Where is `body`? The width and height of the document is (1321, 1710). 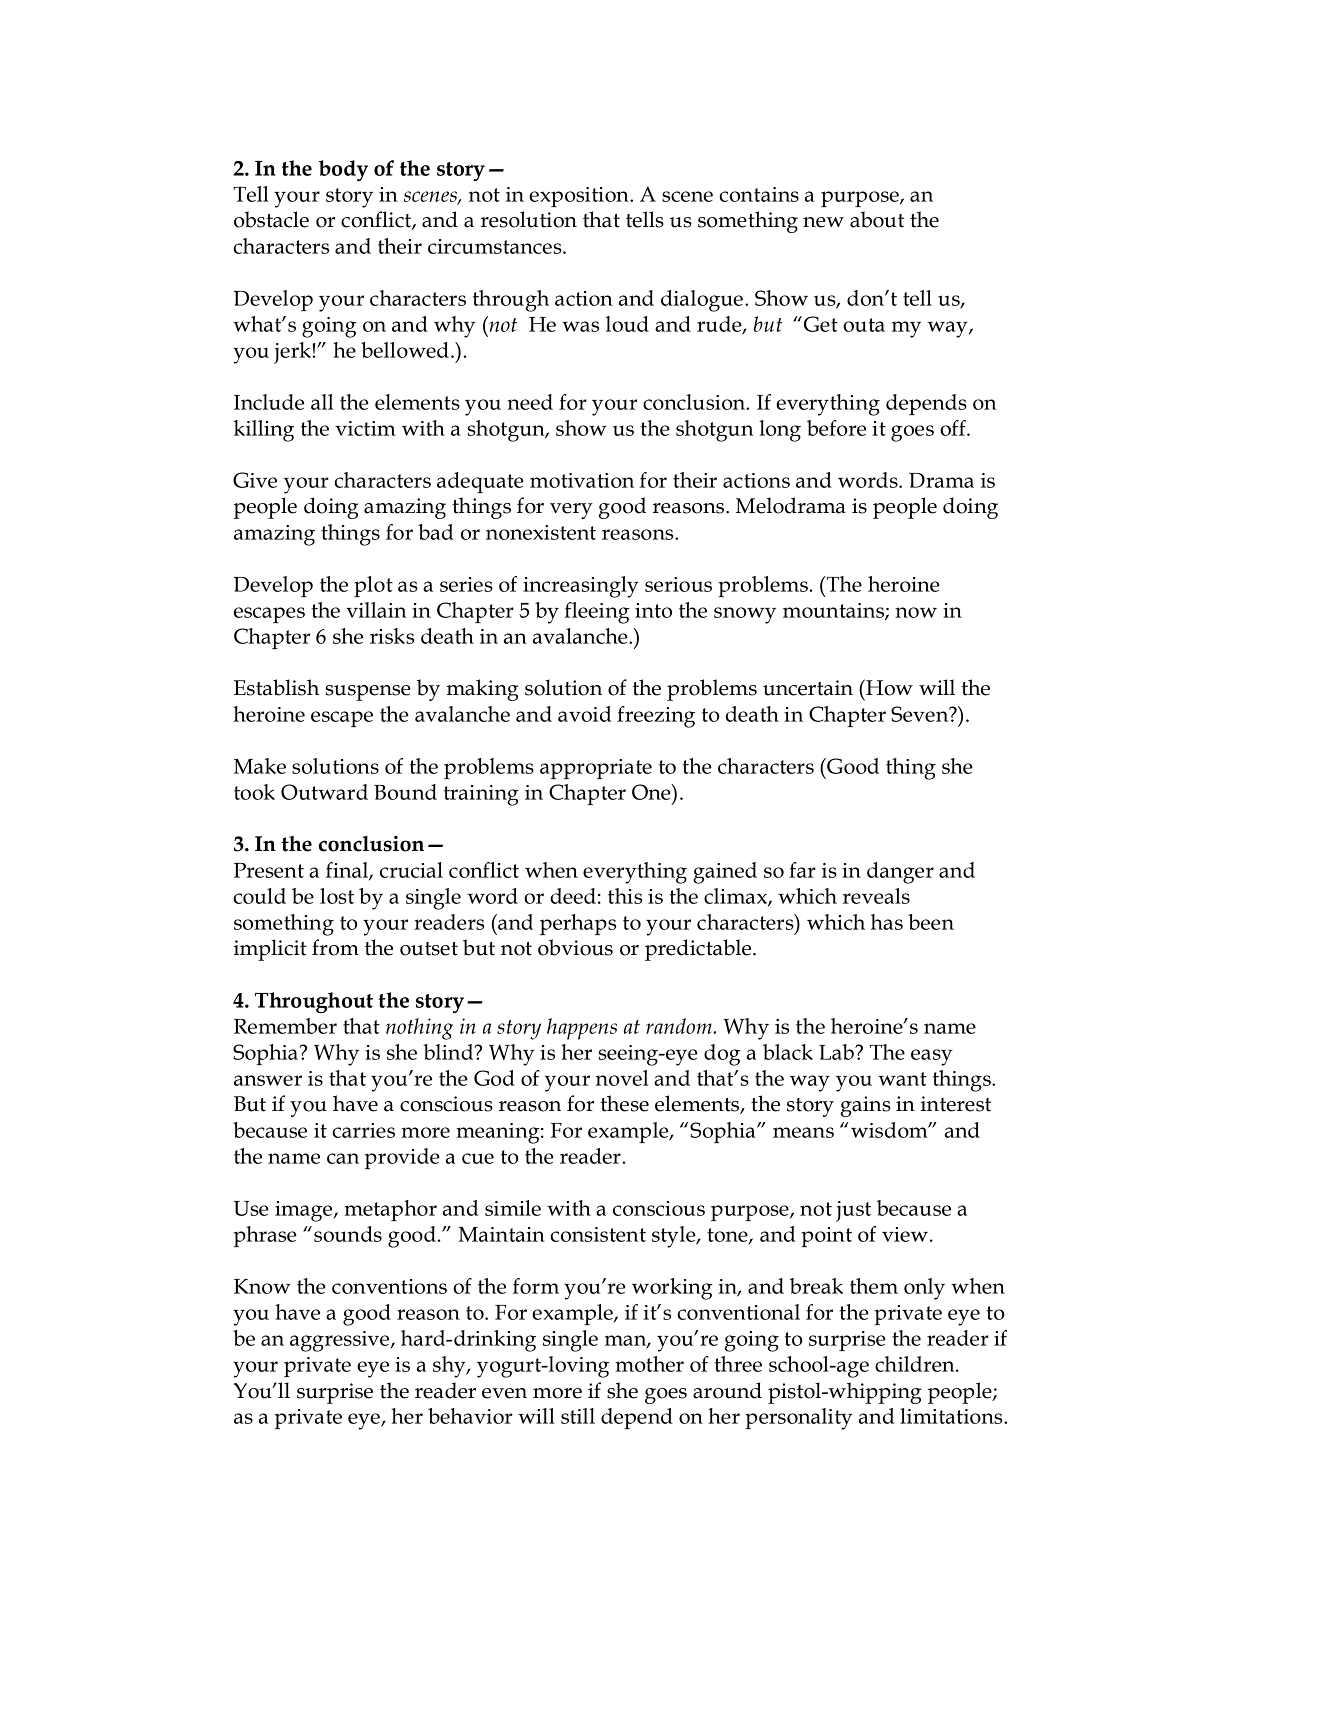 body is located at coordinates (343, 170).
